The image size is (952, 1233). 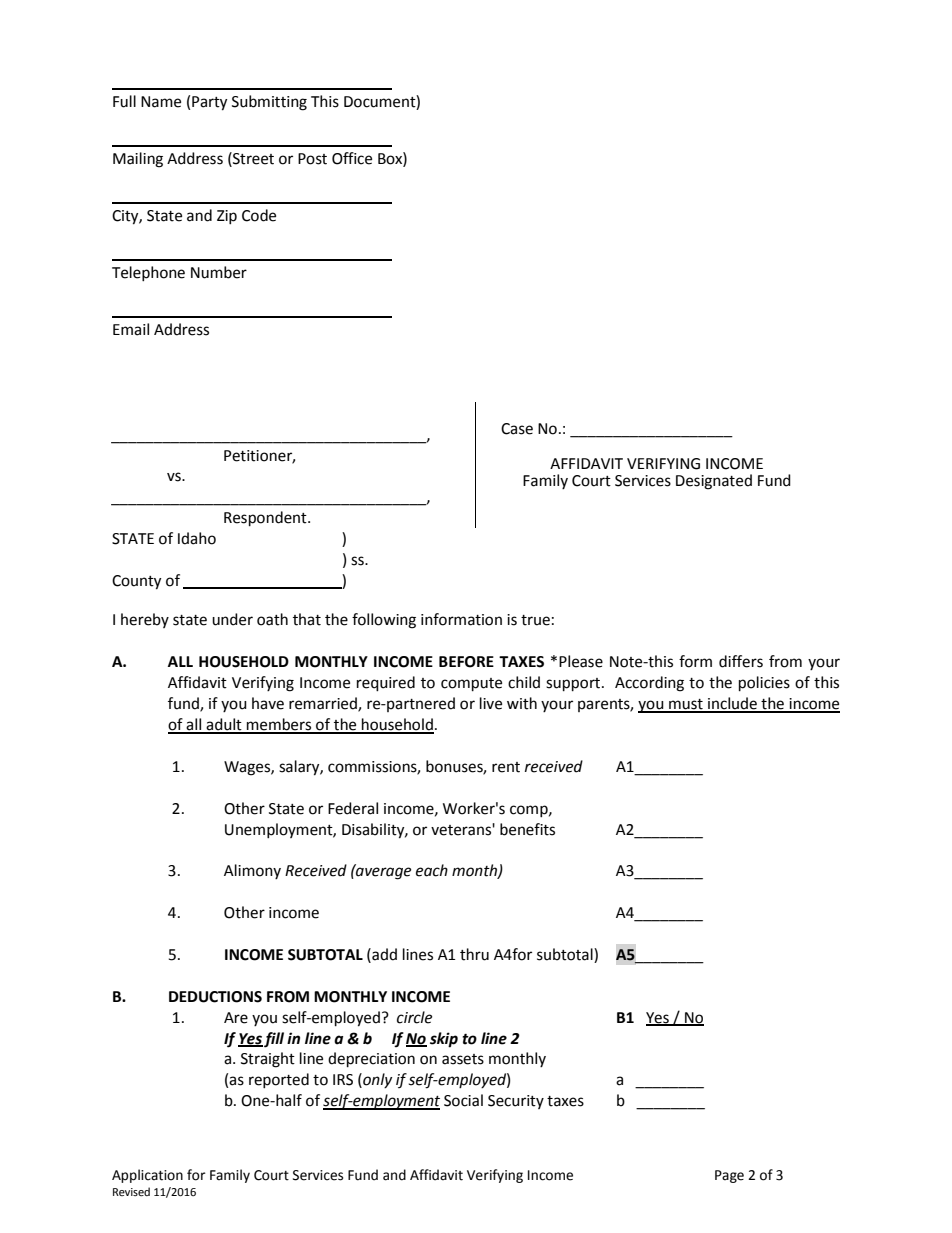 I want to click on Designated, so click(x=714, y=482).
